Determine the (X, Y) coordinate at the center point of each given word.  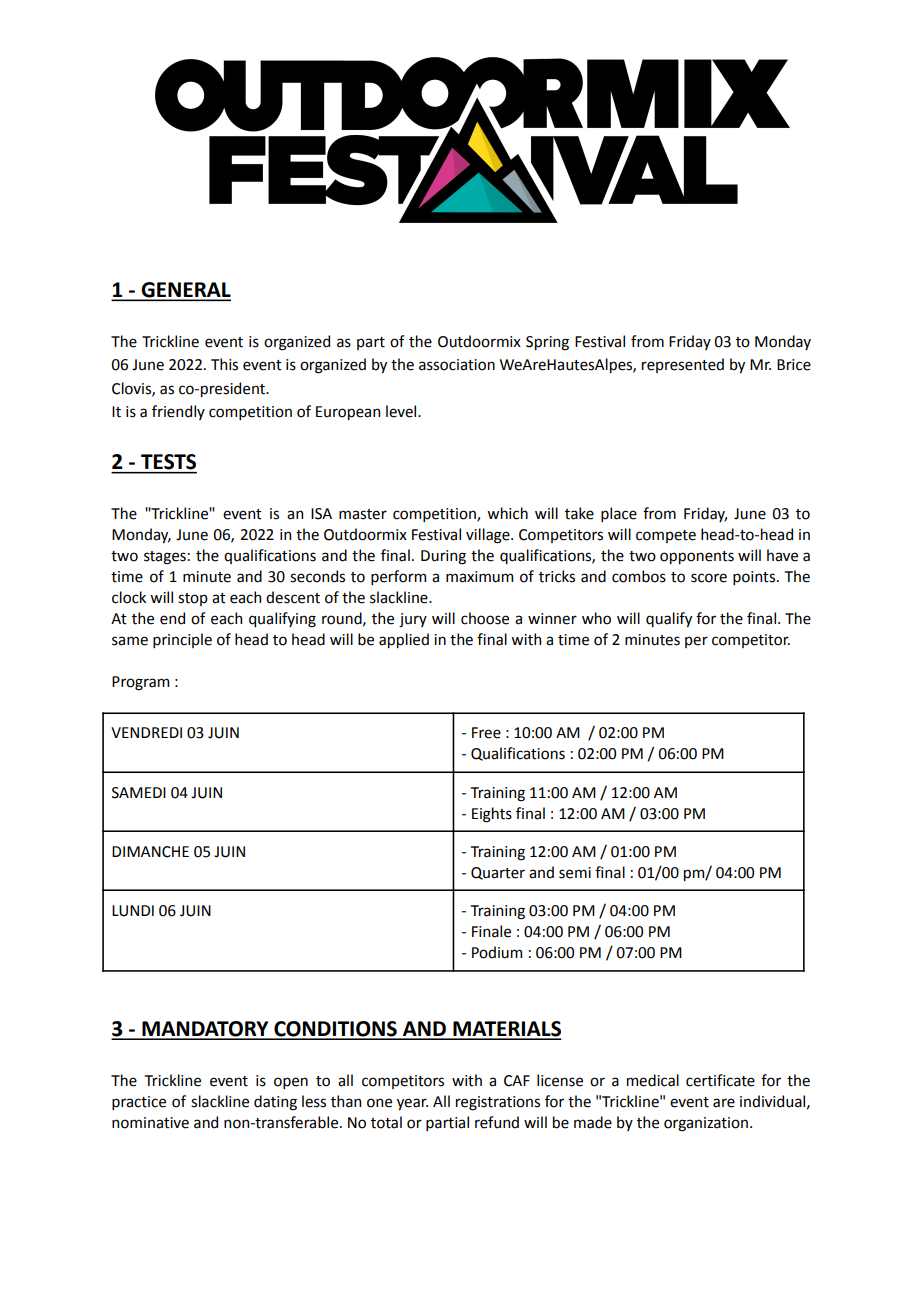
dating (275, 1103)
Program (140, 683)
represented (683, 365)
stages (165, 558)
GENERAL (185, 291)
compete (666, 536)
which (507, 513)
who (596, 618)
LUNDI (133, 911)
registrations (498, 1103)
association (457, 365)
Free (486, 733)
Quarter (498, 873)
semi (575, 873)
